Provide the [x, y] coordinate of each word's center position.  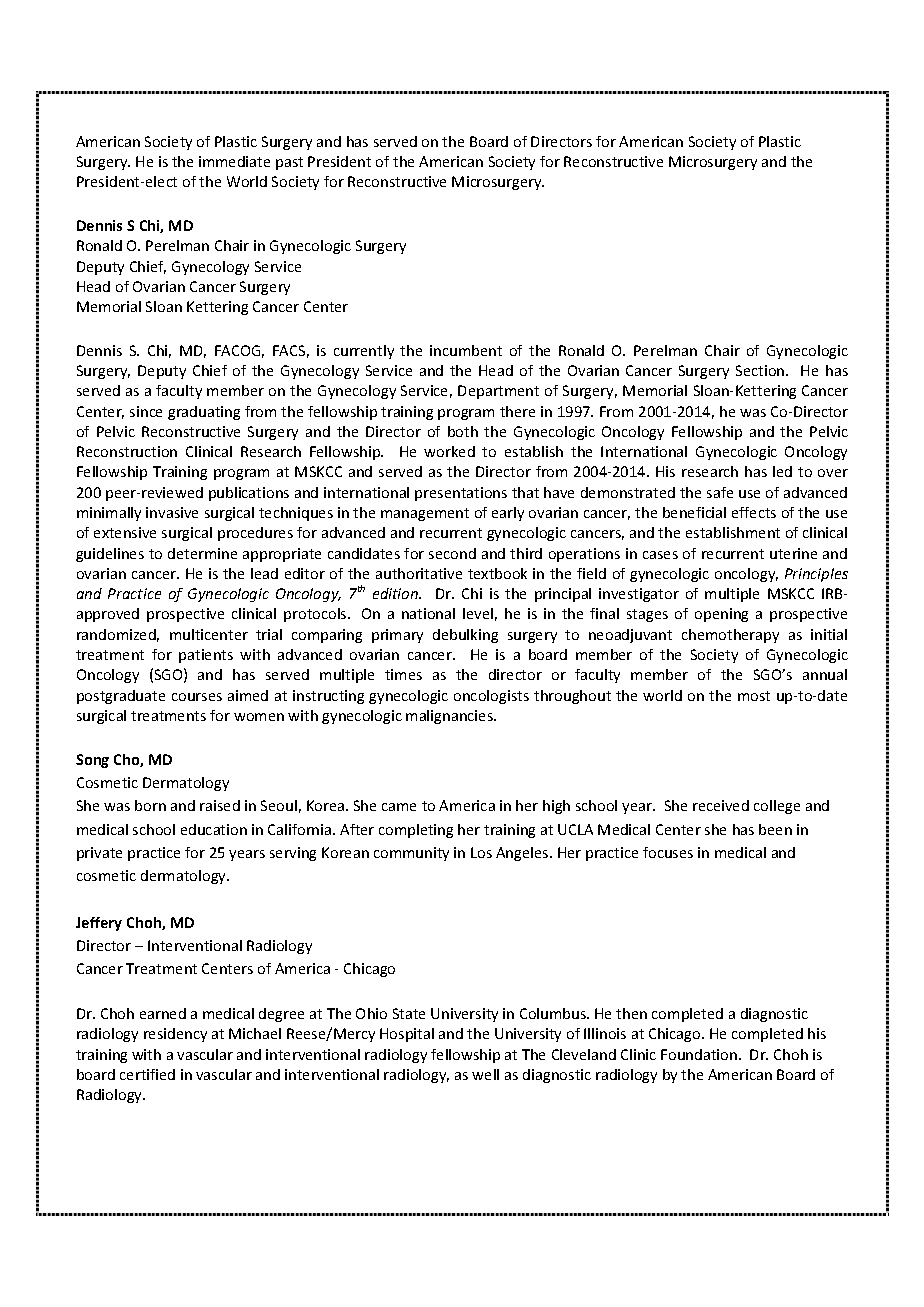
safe [720, 492]
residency [175, 1035]
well [485, 1074]
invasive [172, 512]
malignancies [450, 717]
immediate [234, 161]
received [721, 805]
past [289, 163]
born [150, 805]
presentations [461, 494]
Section [761, 370]
